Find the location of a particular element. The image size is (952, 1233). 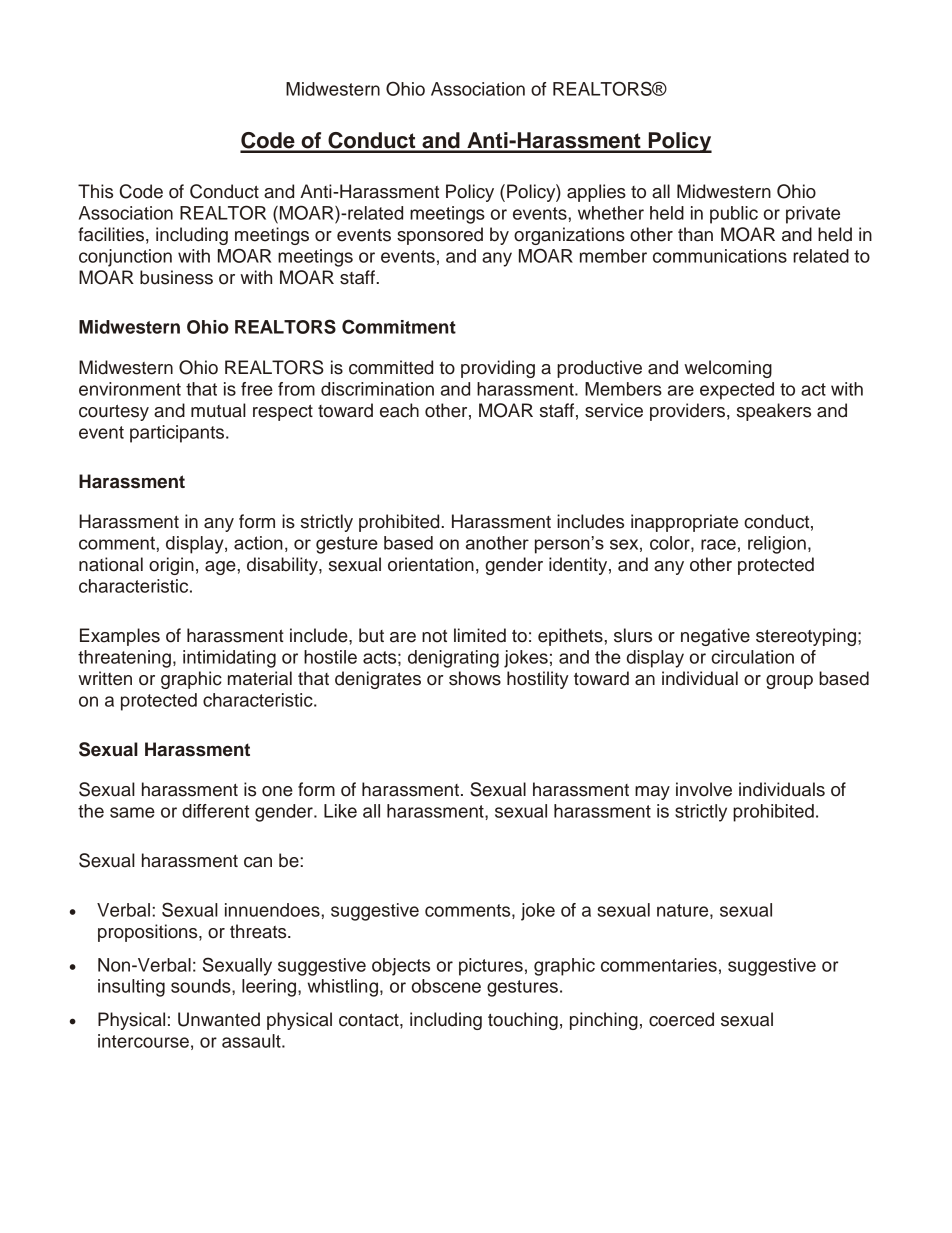

Examples is located at coordinates (120, 637).
